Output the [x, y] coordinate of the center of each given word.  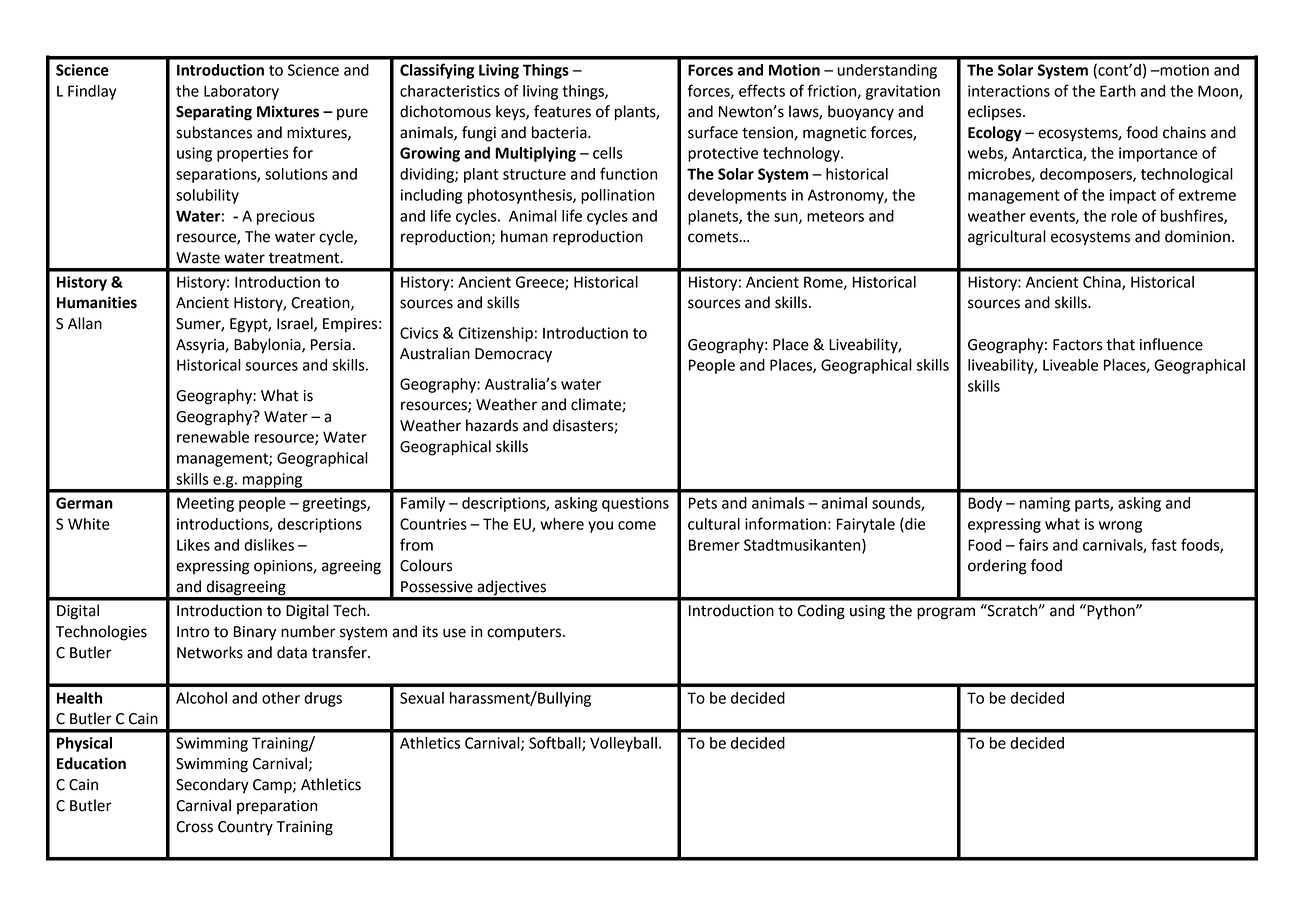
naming [1045, 504]
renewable [213, 437]
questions [635, 504]
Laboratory [241, 92]
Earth [1118, 91]
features [562, 111]
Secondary [212, 786]
